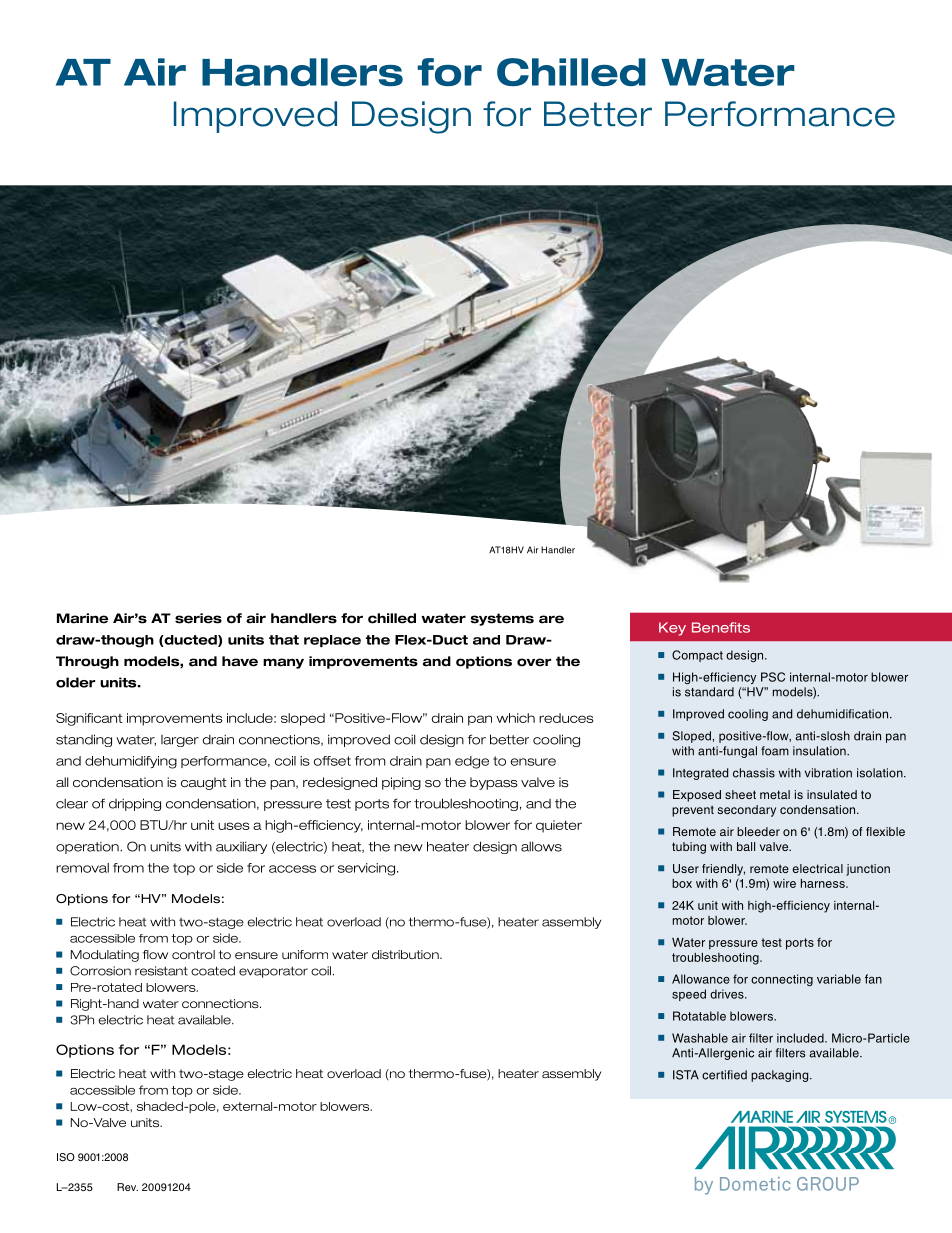 This document has height=1233, width=952. What do you see at coordinates (213, 971) in the document?
I see `coated` at bounding box center [213, 971].
